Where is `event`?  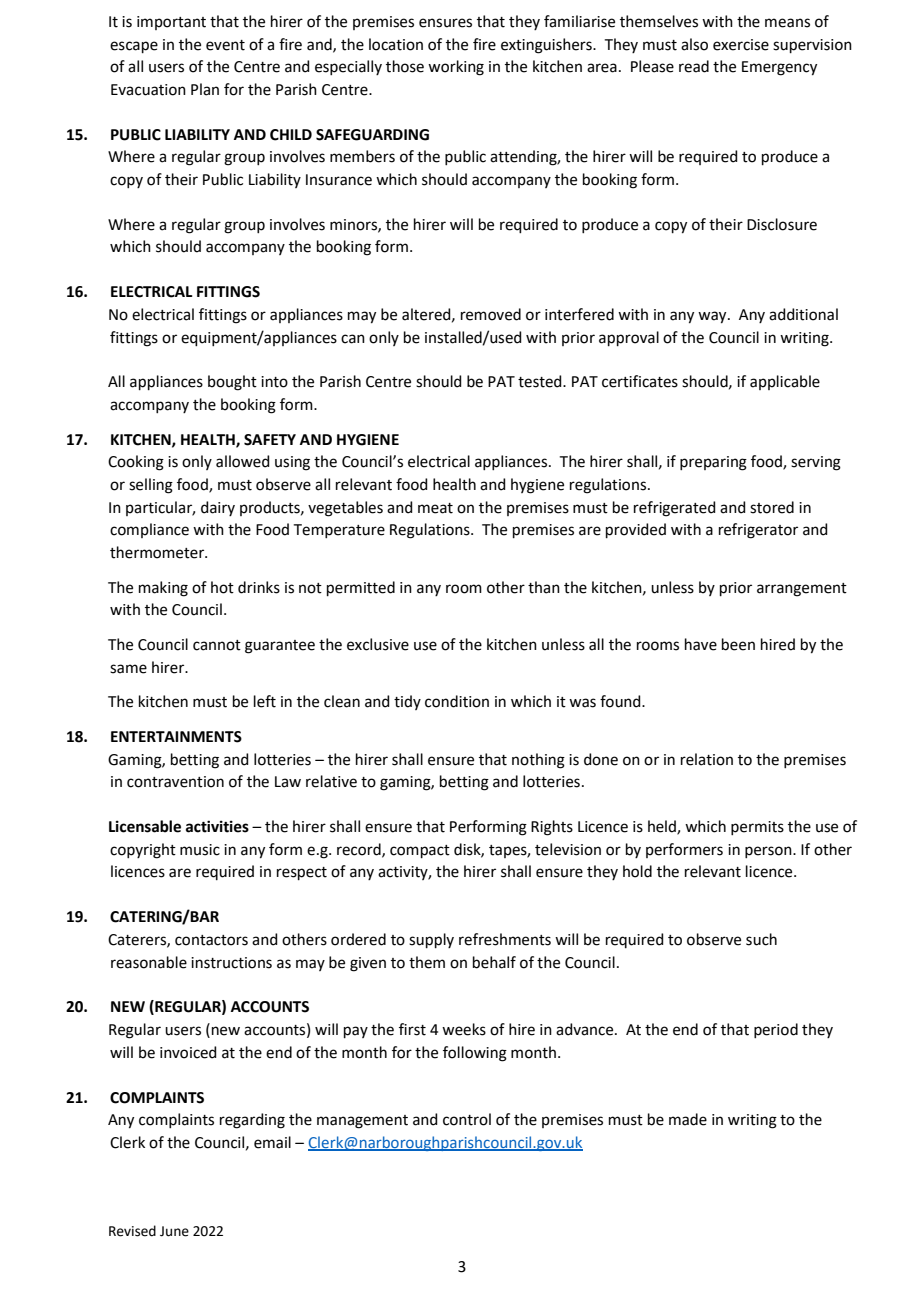
event is located at coordinates (225, 45).
